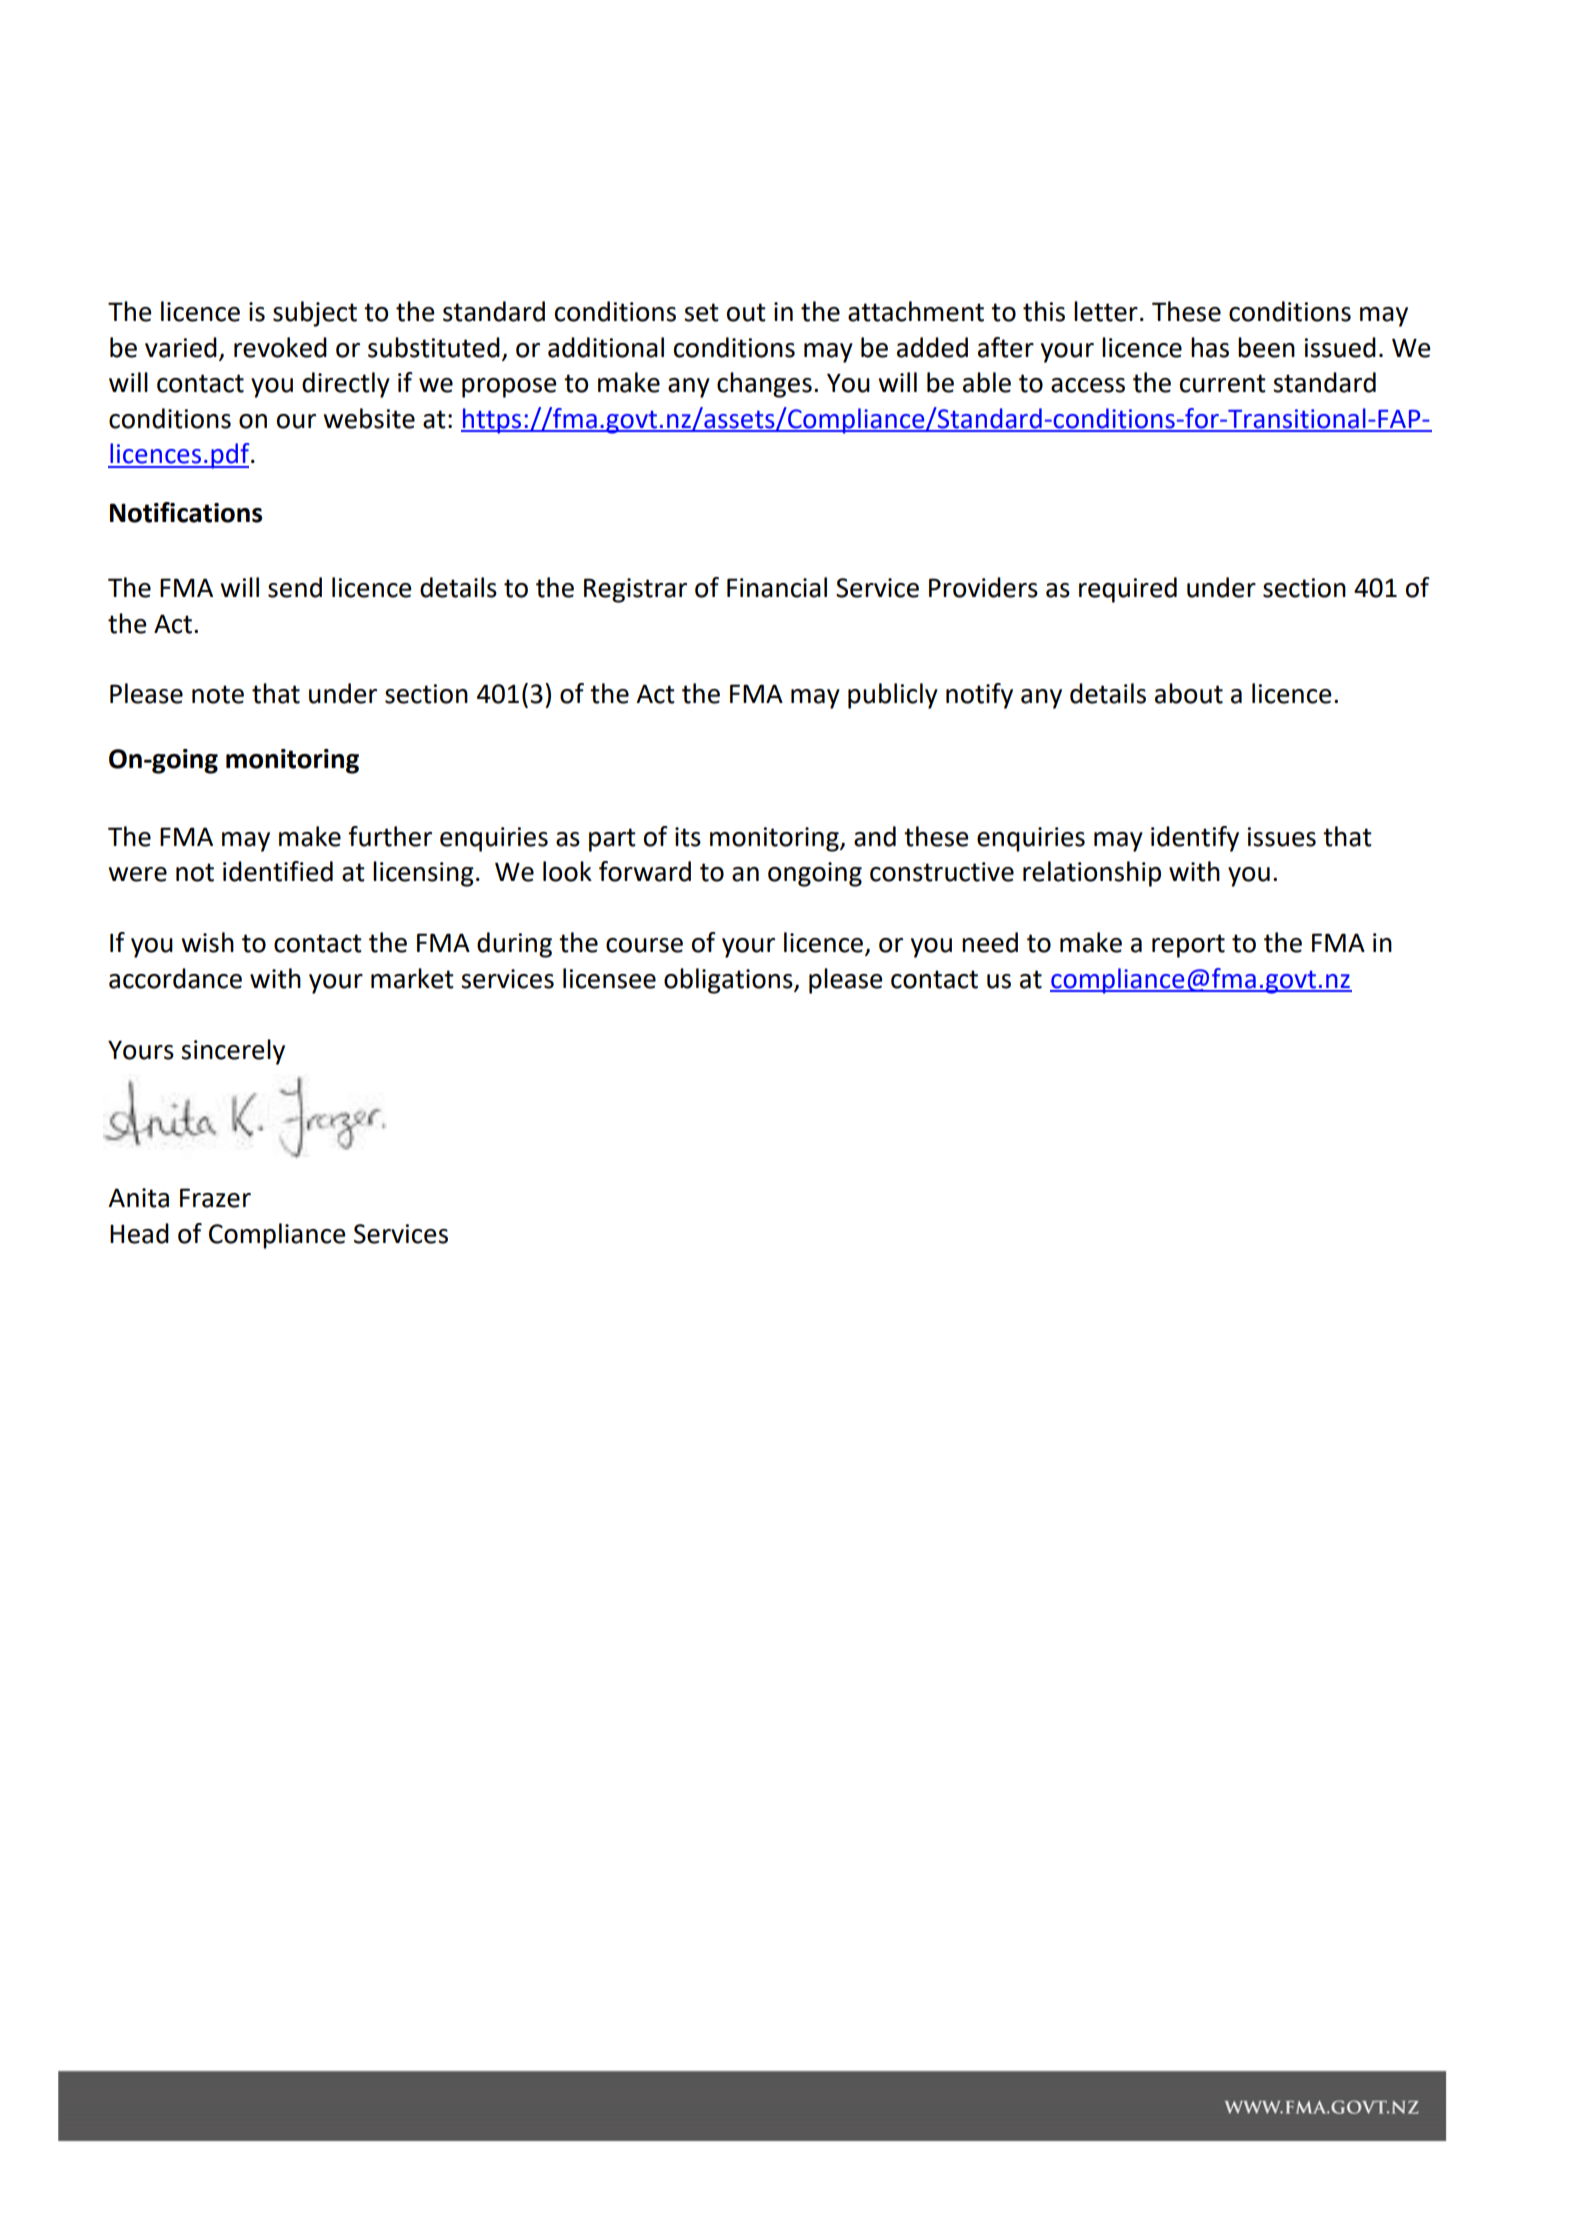 This document has width=1576, height=2229. I want to click on about, so click(1189, 693).
